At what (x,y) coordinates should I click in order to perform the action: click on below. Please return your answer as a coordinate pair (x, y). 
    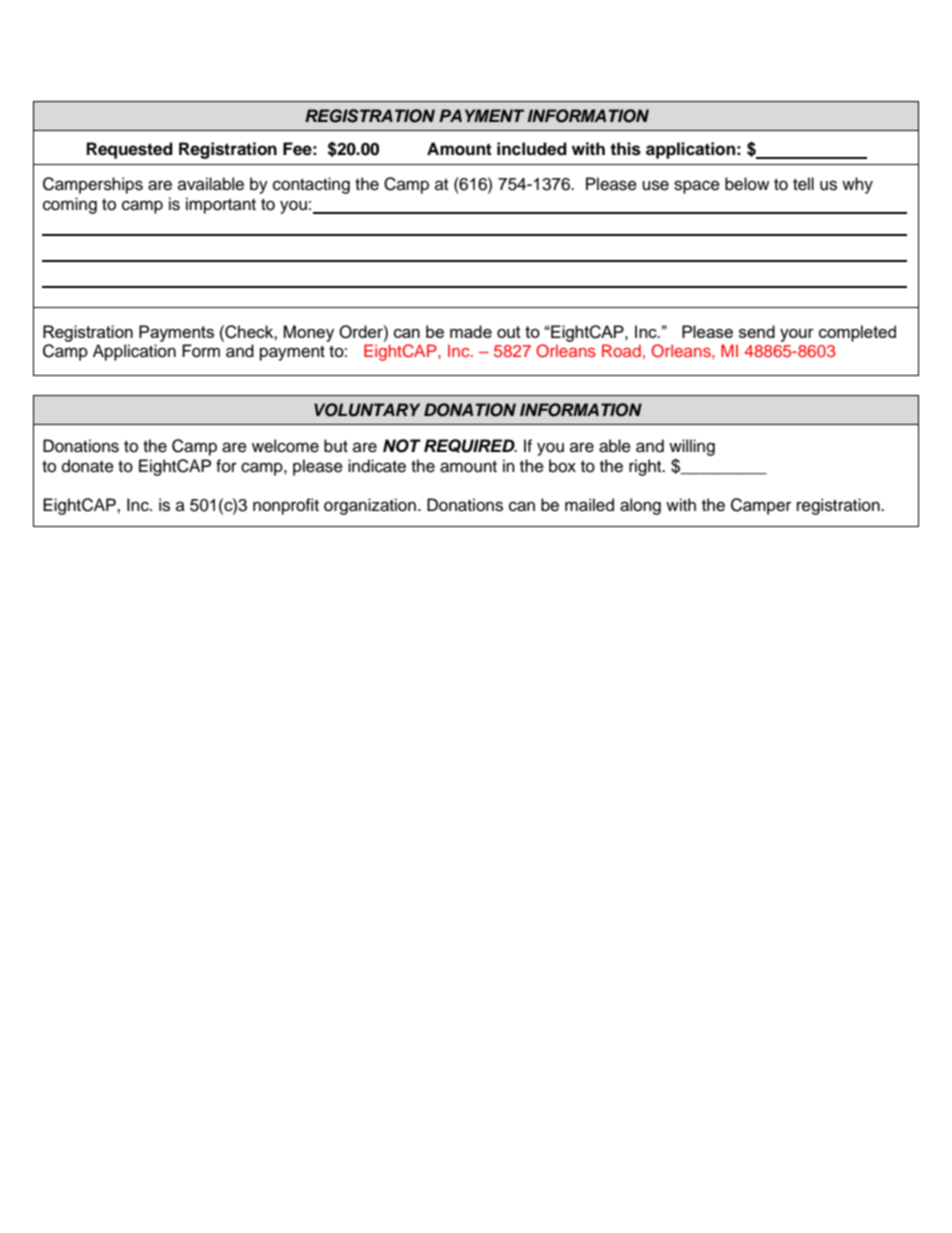
    Looking at the image, I should click on (747, 184).
